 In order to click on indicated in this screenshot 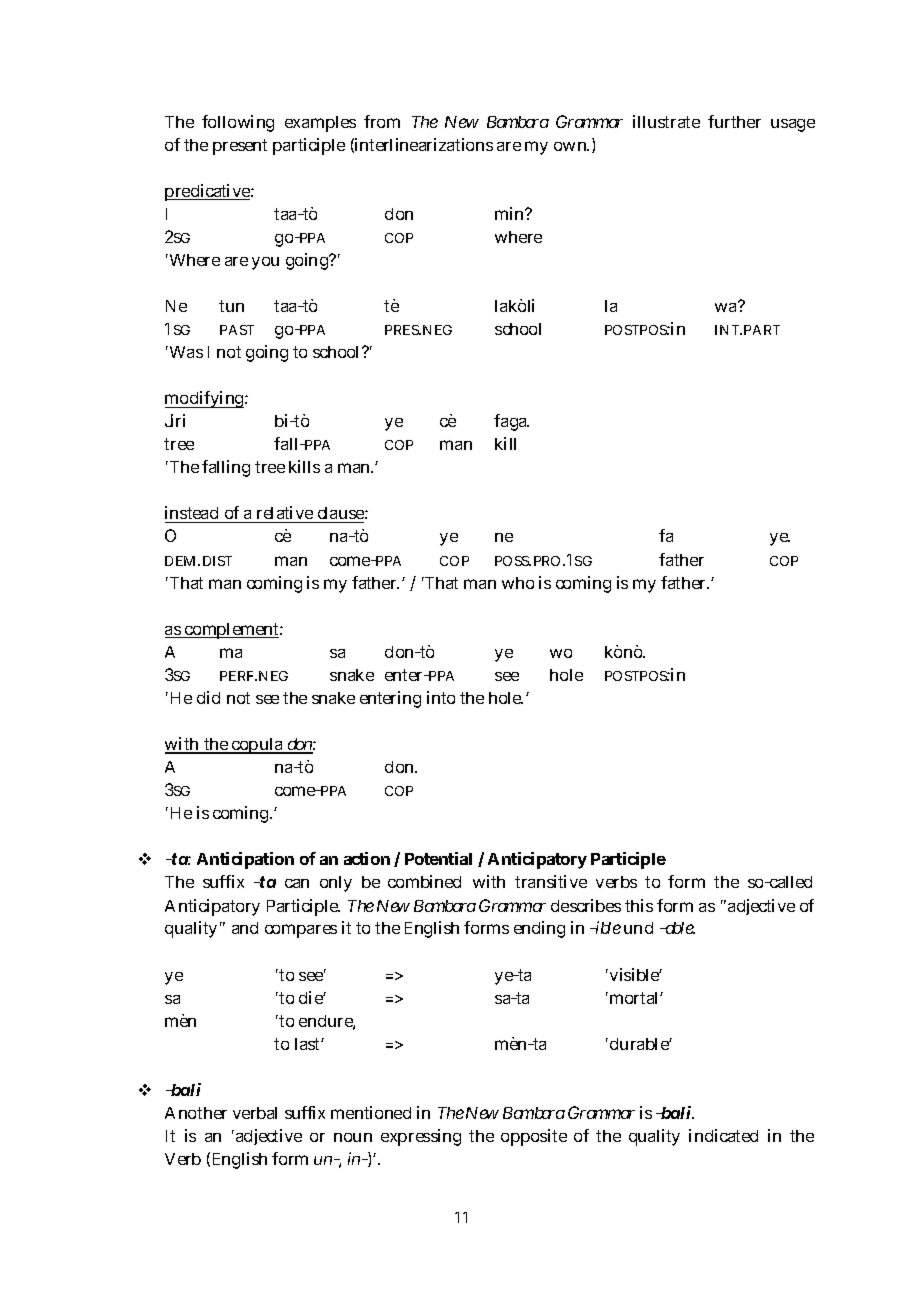, I will do `click(723, 1135)`.
